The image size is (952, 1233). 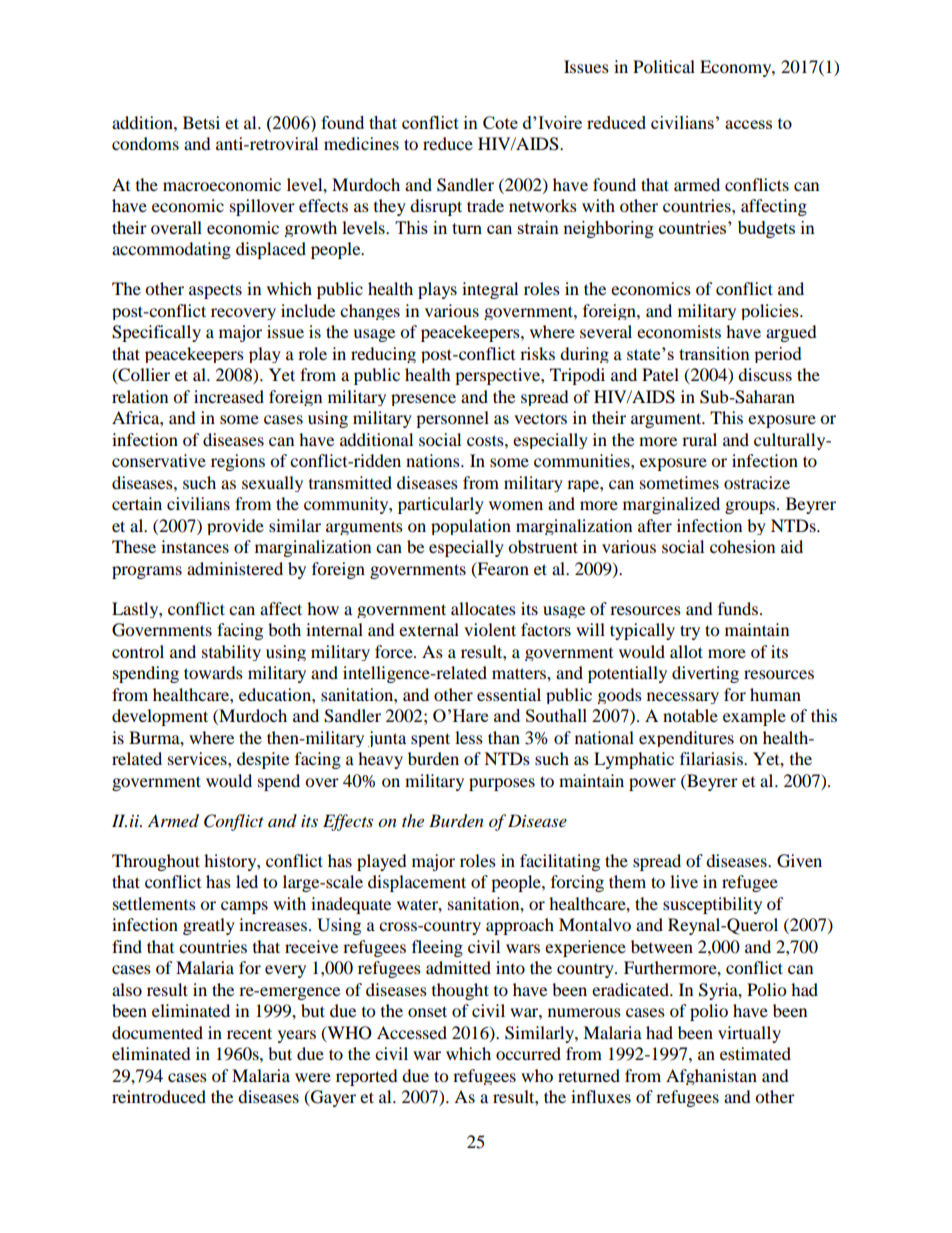 I want to click on Political, so click(x=664, y=66).
